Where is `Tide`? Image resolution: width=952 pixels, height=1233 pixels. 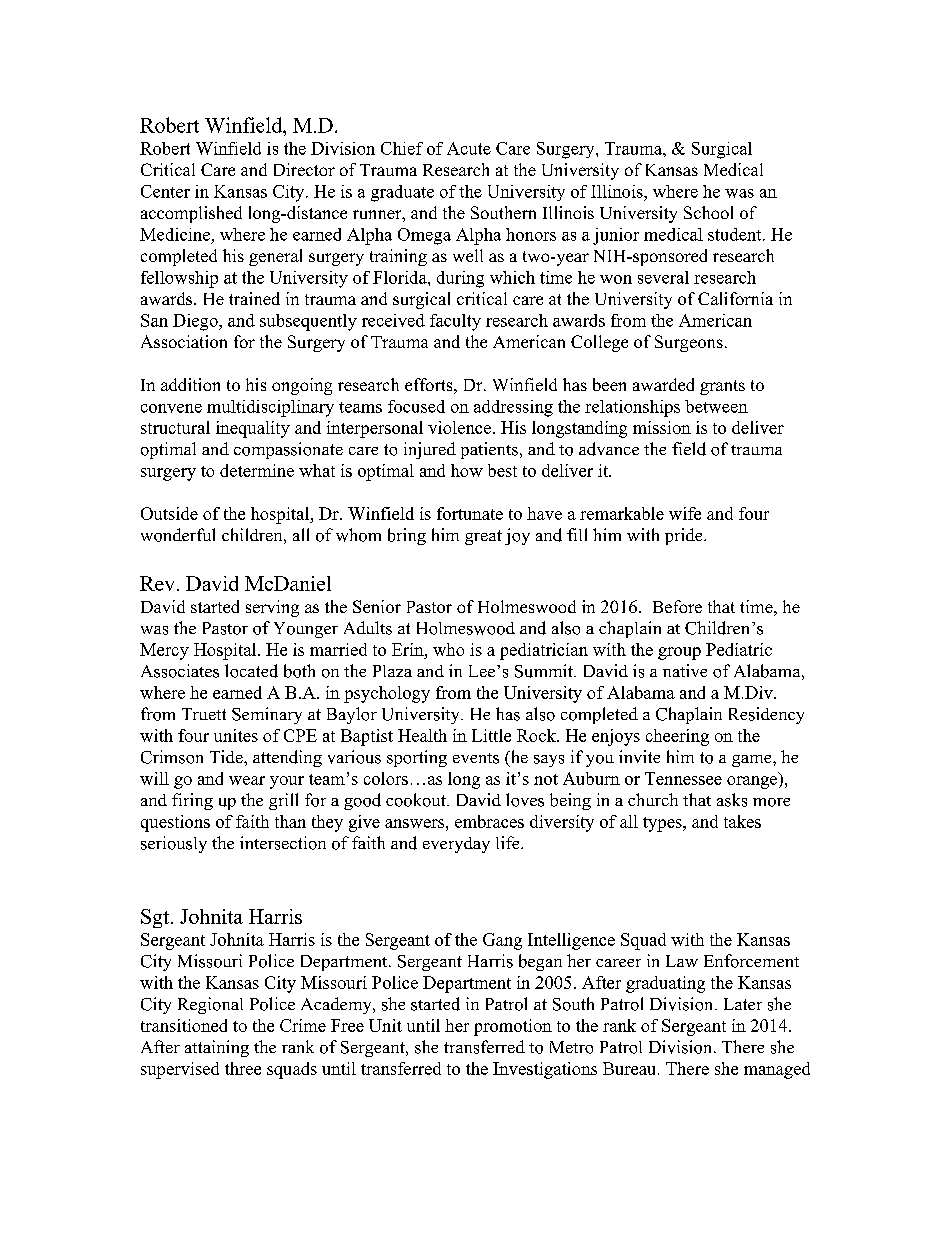
Tide is located at coordinates (227, 756).
